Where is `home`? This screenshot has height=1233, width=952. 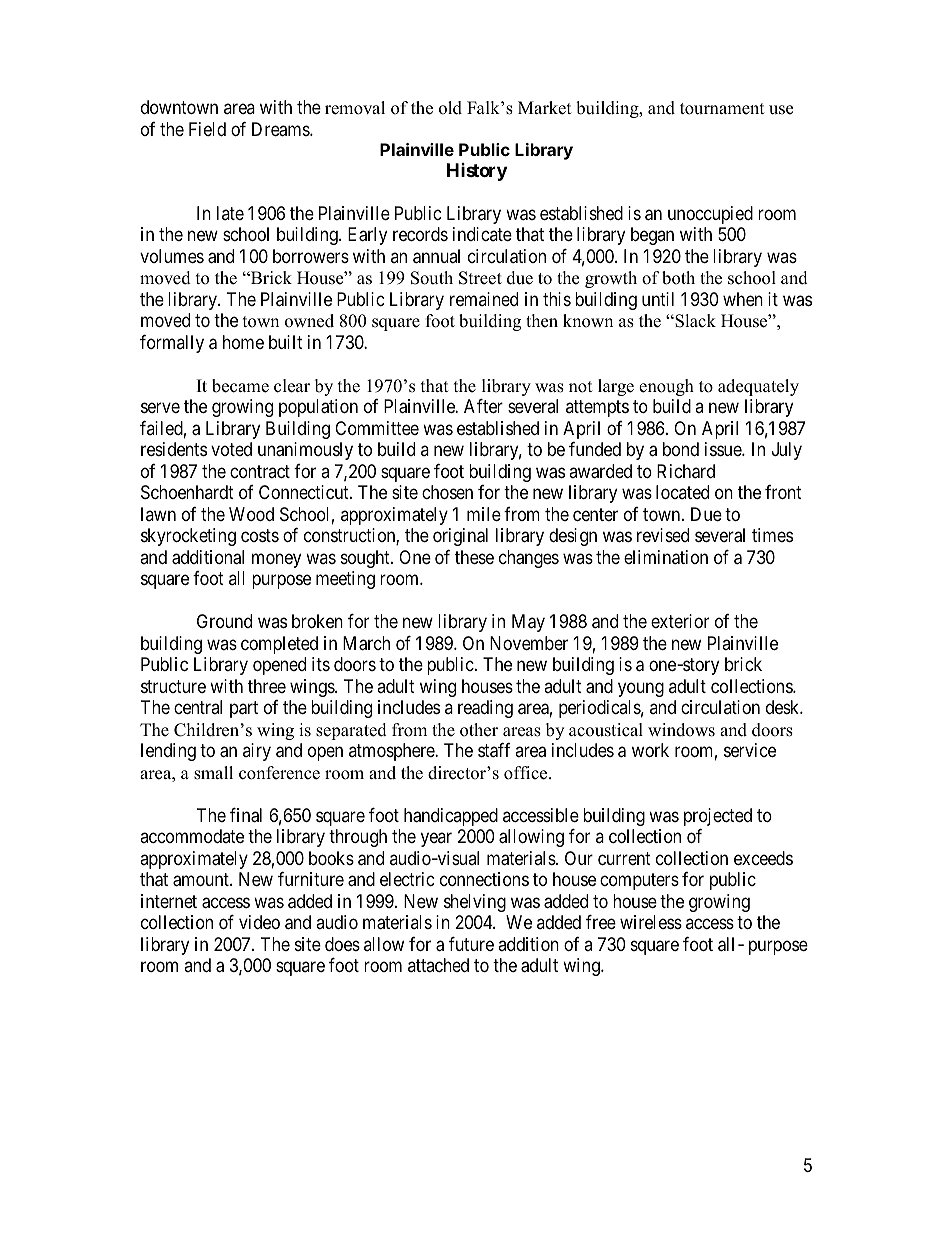
home is located at coordinates (243, 342).
